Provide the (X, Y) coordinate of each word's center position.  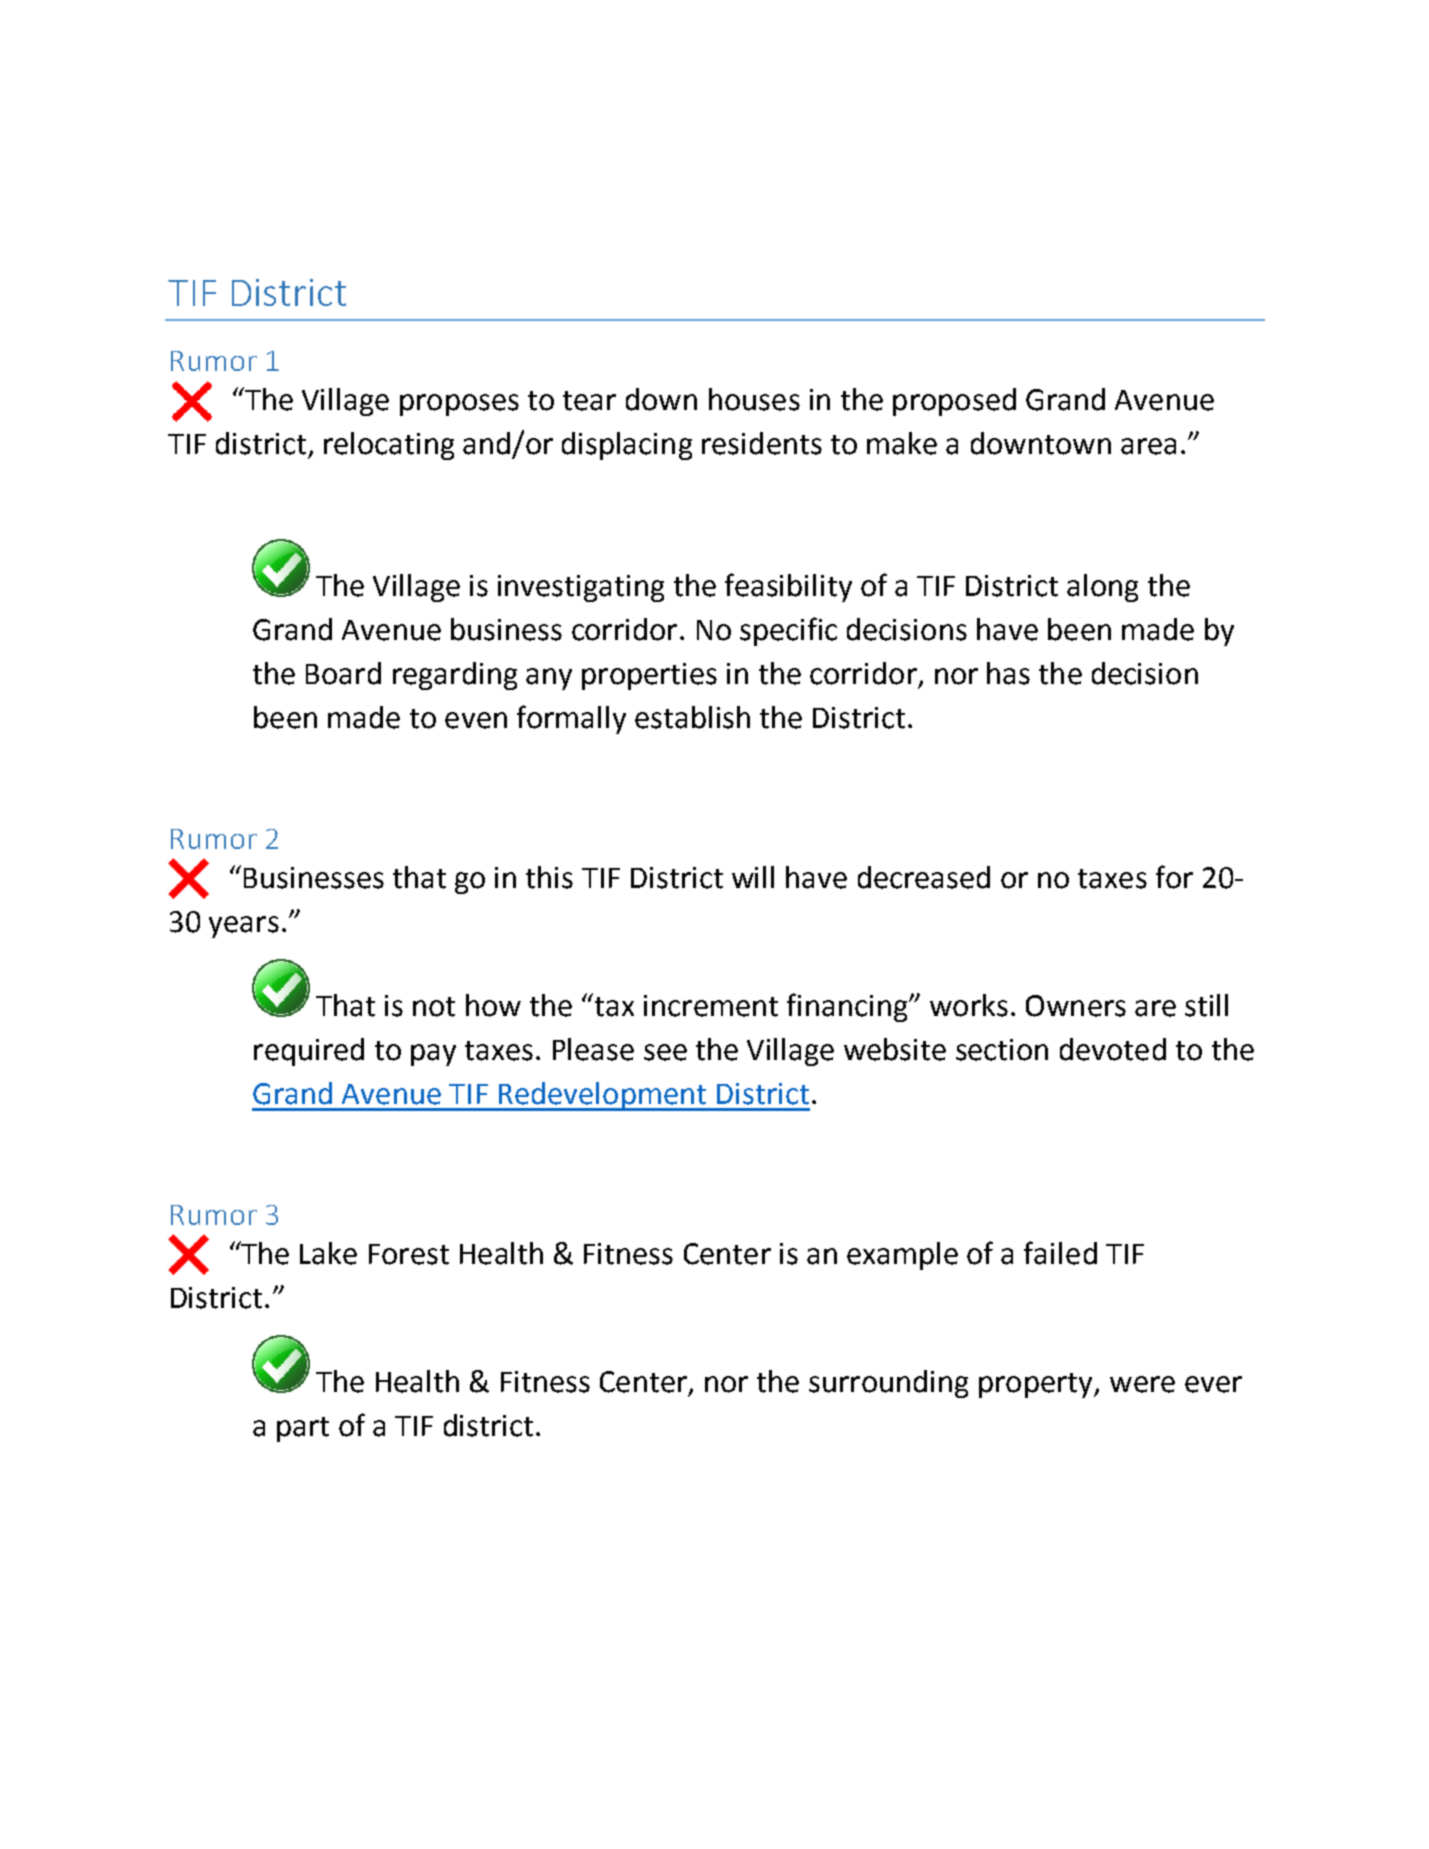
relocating (389, 446)
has (1008, 673)
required (309, 1052)
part (303, 1429)
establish (692, 717)
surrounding (888, 1384)
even (476, 720)
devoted (1113, 1049)
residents (762, 443)
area (1148, 446)
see (665, 1052)
